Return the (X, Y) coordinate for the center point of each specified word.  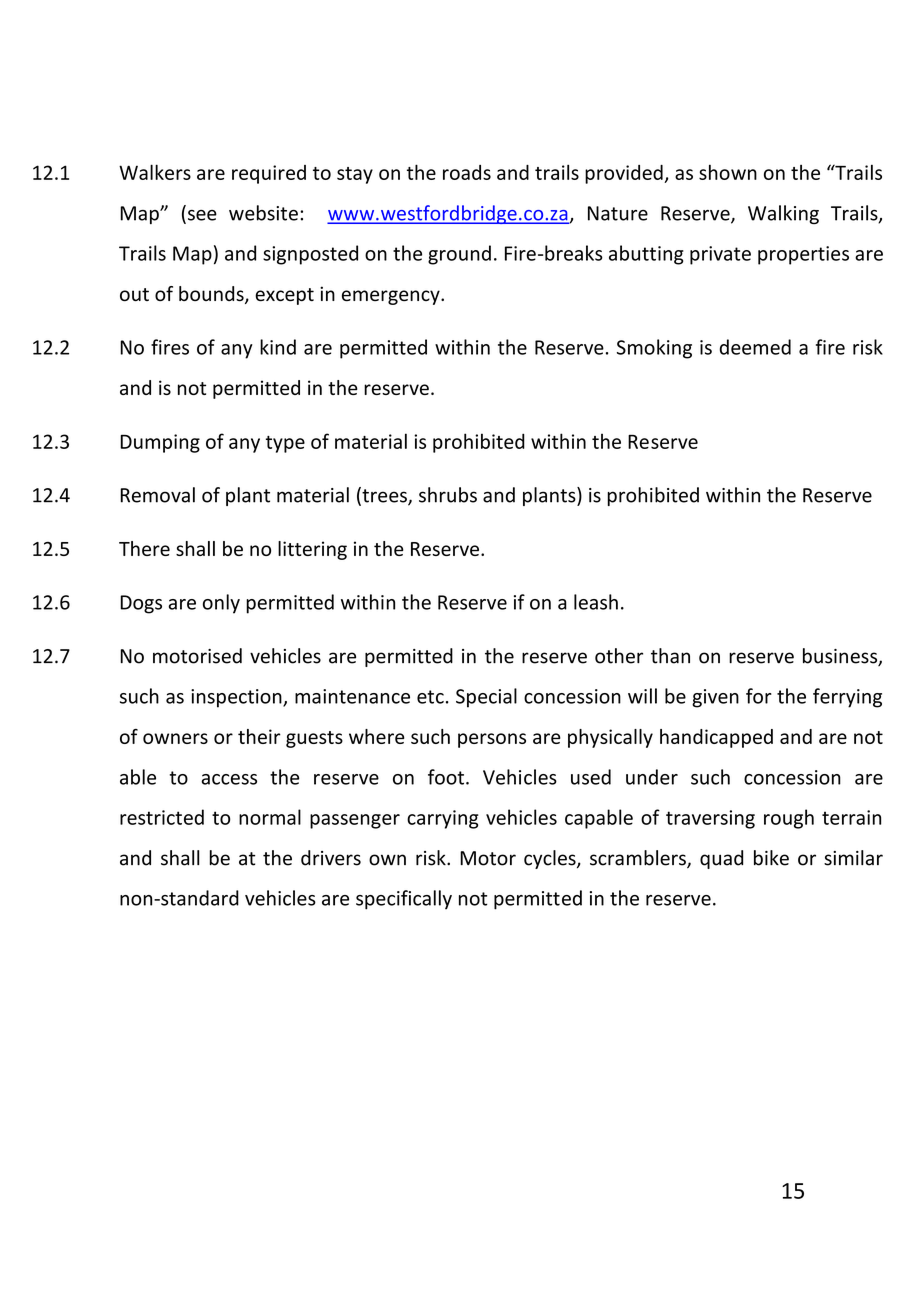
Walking (783, 214)
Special (486, 698)
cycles (551, 859)
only (221, 604)
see (202, 215)
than (670, 656)
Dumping (160, 443)
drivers (331, 858)
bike (771, 858)
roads (467, 172)
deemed (755, 347)
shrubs (448, 495)
